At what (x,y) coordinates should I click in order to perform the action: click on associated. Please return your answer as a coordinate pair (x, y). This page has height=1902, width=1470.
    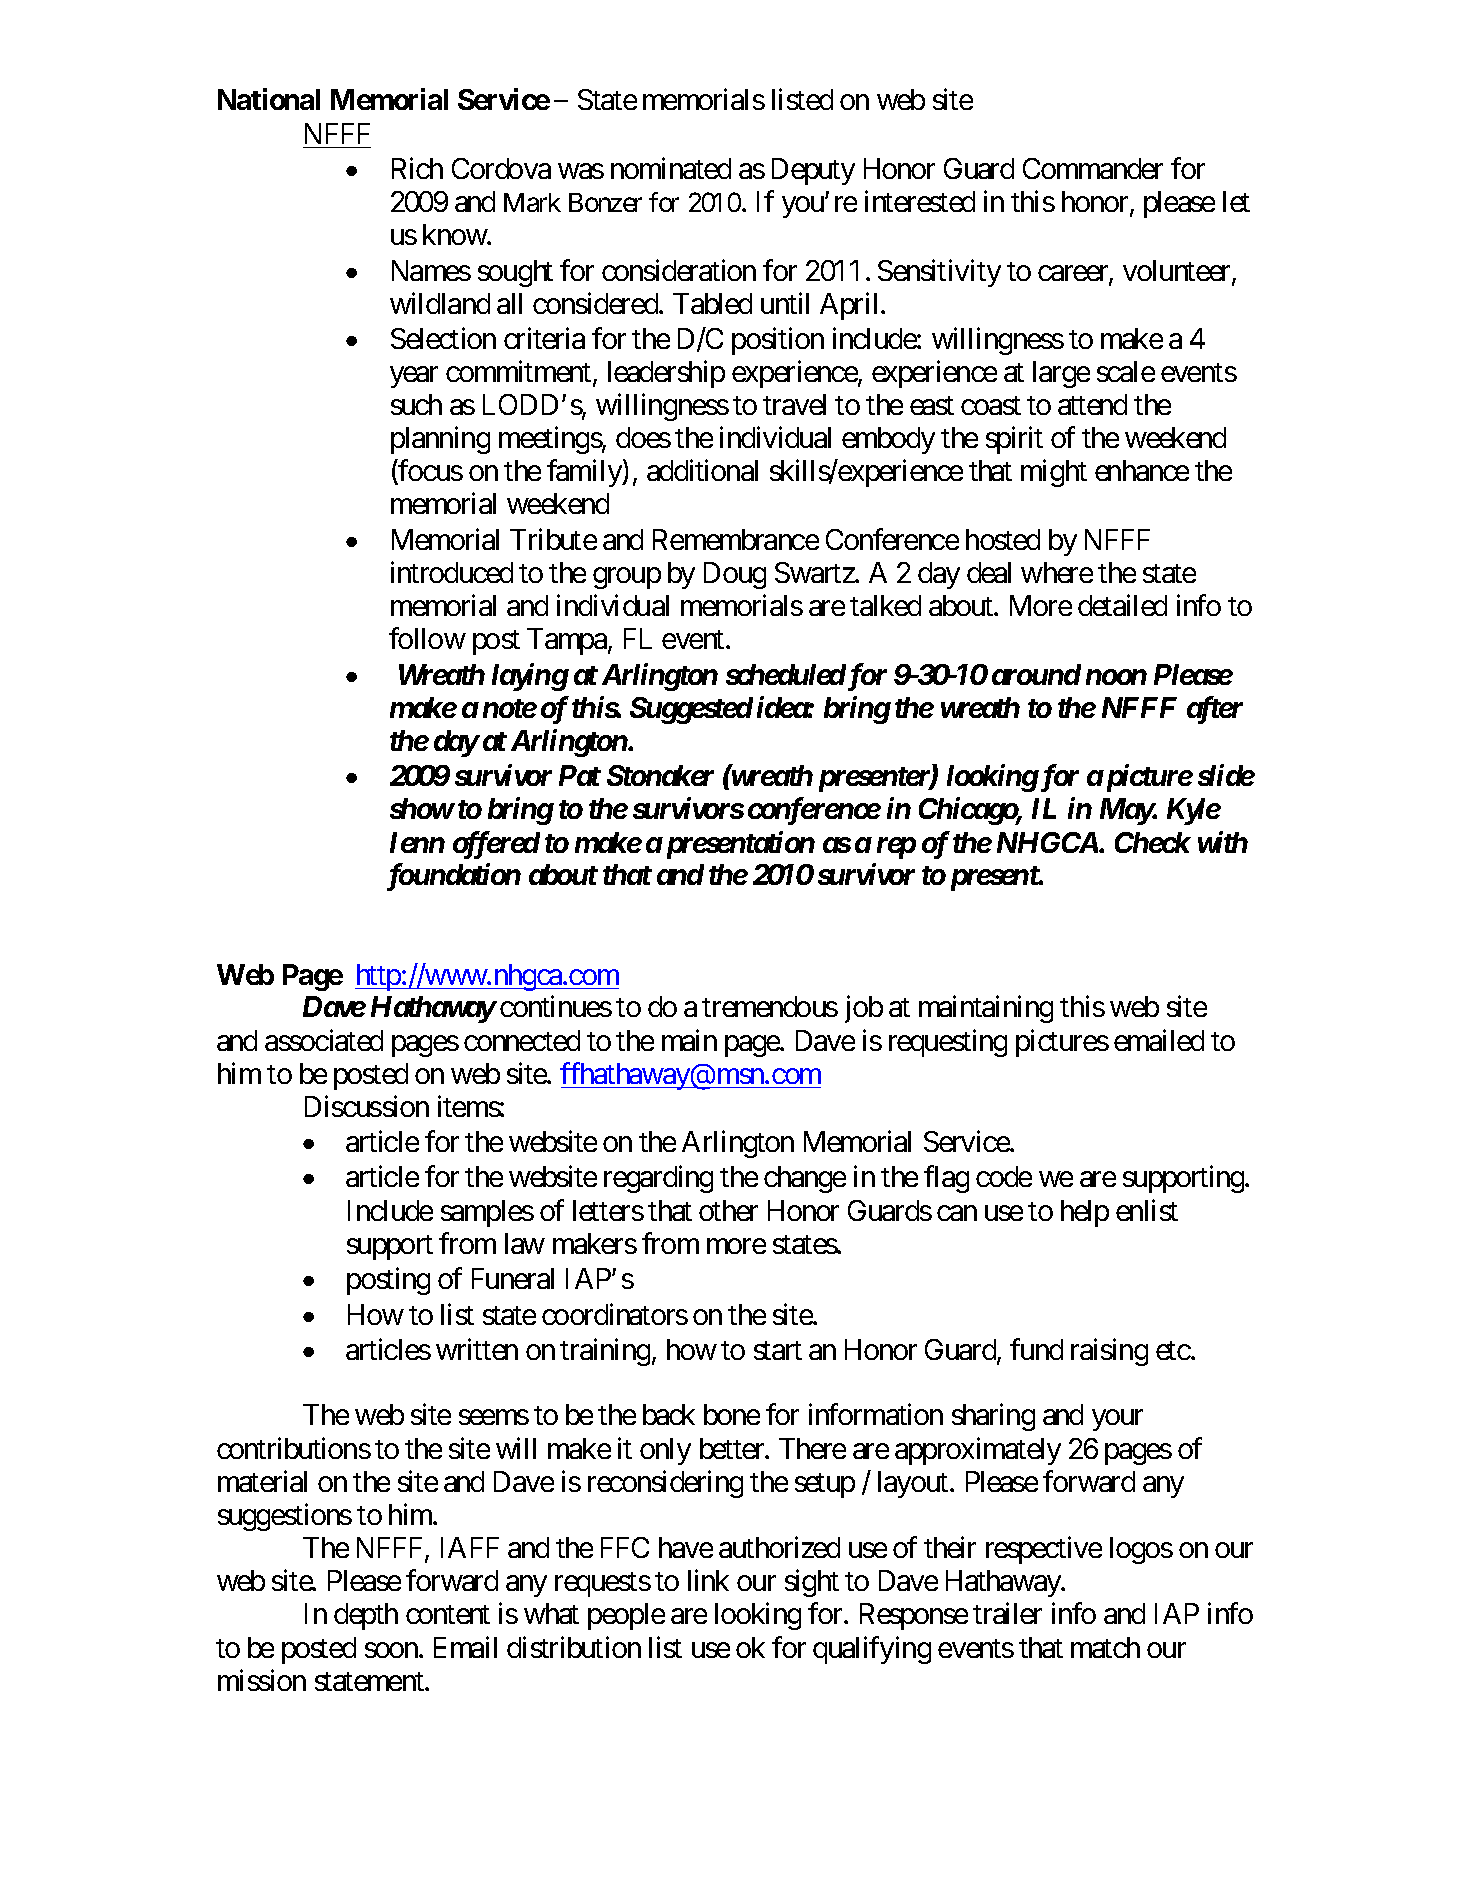
    Looking at the image, I should click on (324, 1040).
